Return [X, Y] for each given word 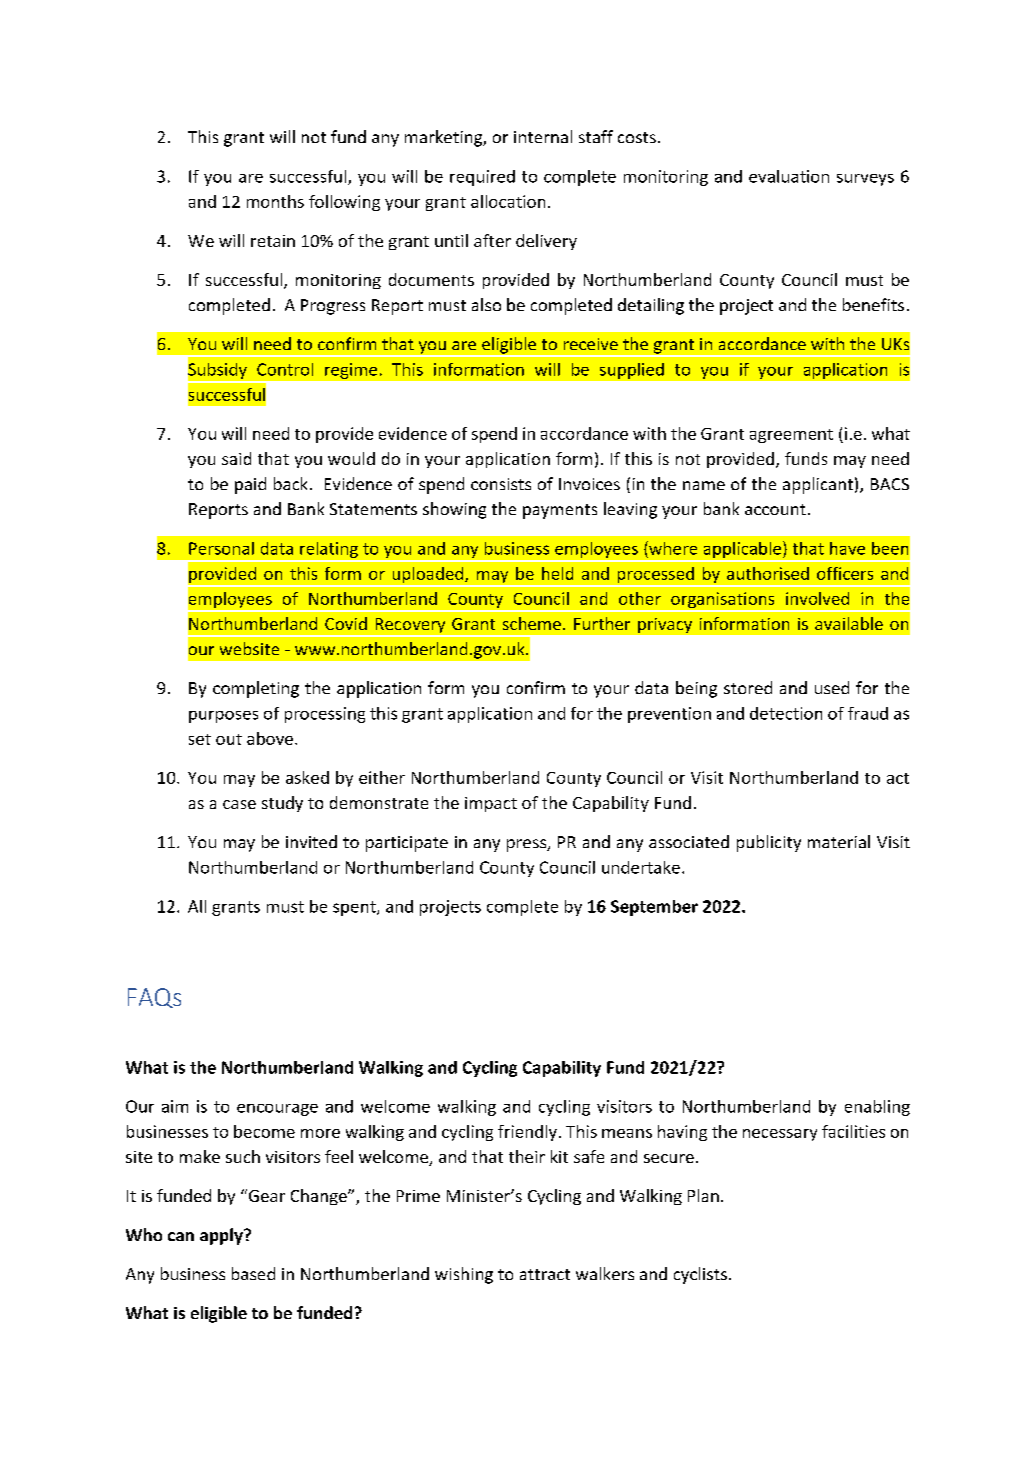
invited [311, 841]
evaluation [789, 176]
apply [222, 1236]
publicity [769, 843]
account [775, 509]
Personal [221, 548]
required [482, 178]
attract [545, 1274]
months [275, 201]
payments [560, 511]
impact [491, 804]
